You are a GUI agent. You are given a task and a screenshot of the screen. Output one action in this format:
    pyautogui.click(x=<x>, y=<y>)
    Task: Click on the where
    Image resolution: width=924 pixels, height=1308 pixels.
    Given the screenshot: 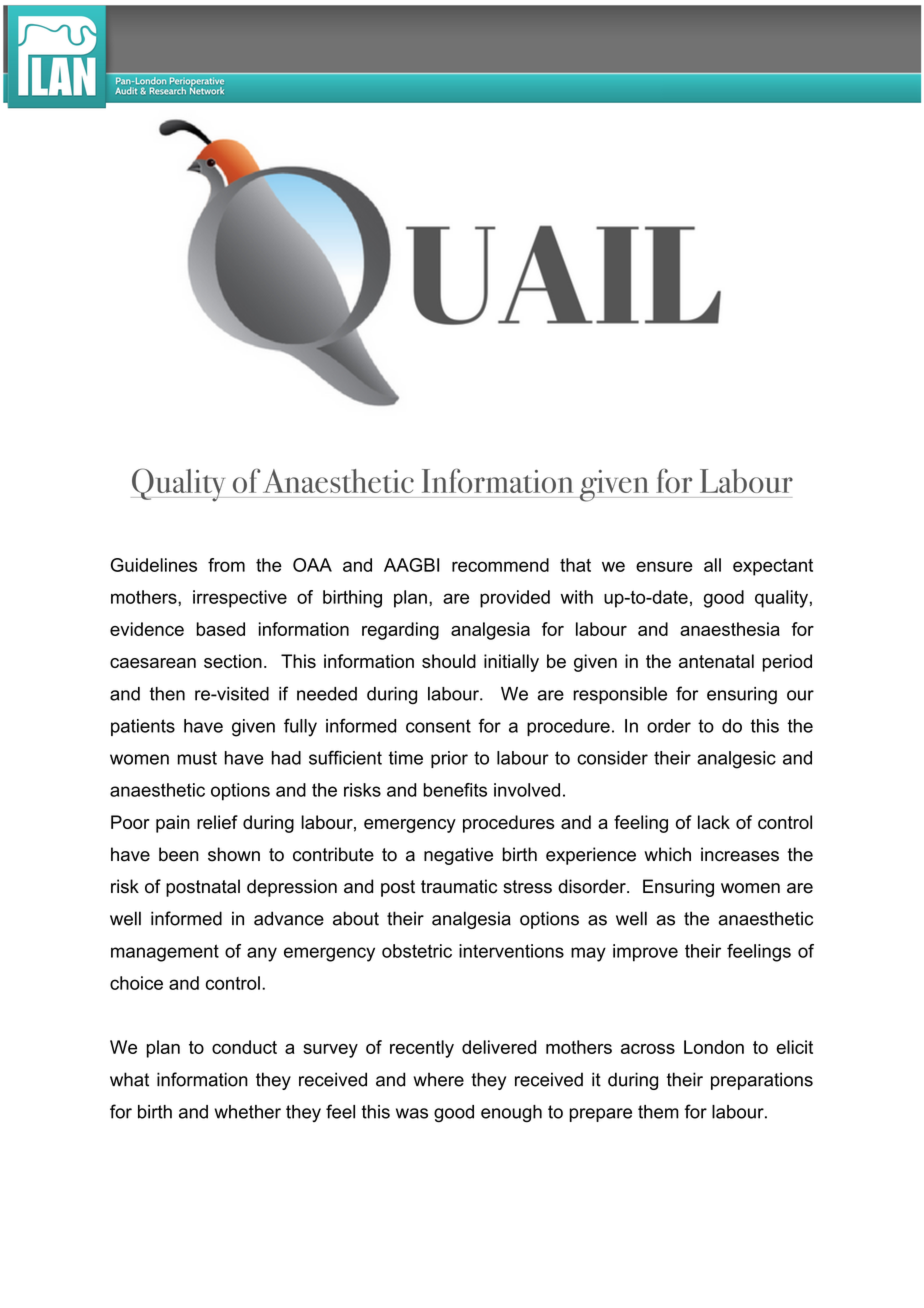 What is the action you would take?
    pyautogui.click(x=438, y=1079)
